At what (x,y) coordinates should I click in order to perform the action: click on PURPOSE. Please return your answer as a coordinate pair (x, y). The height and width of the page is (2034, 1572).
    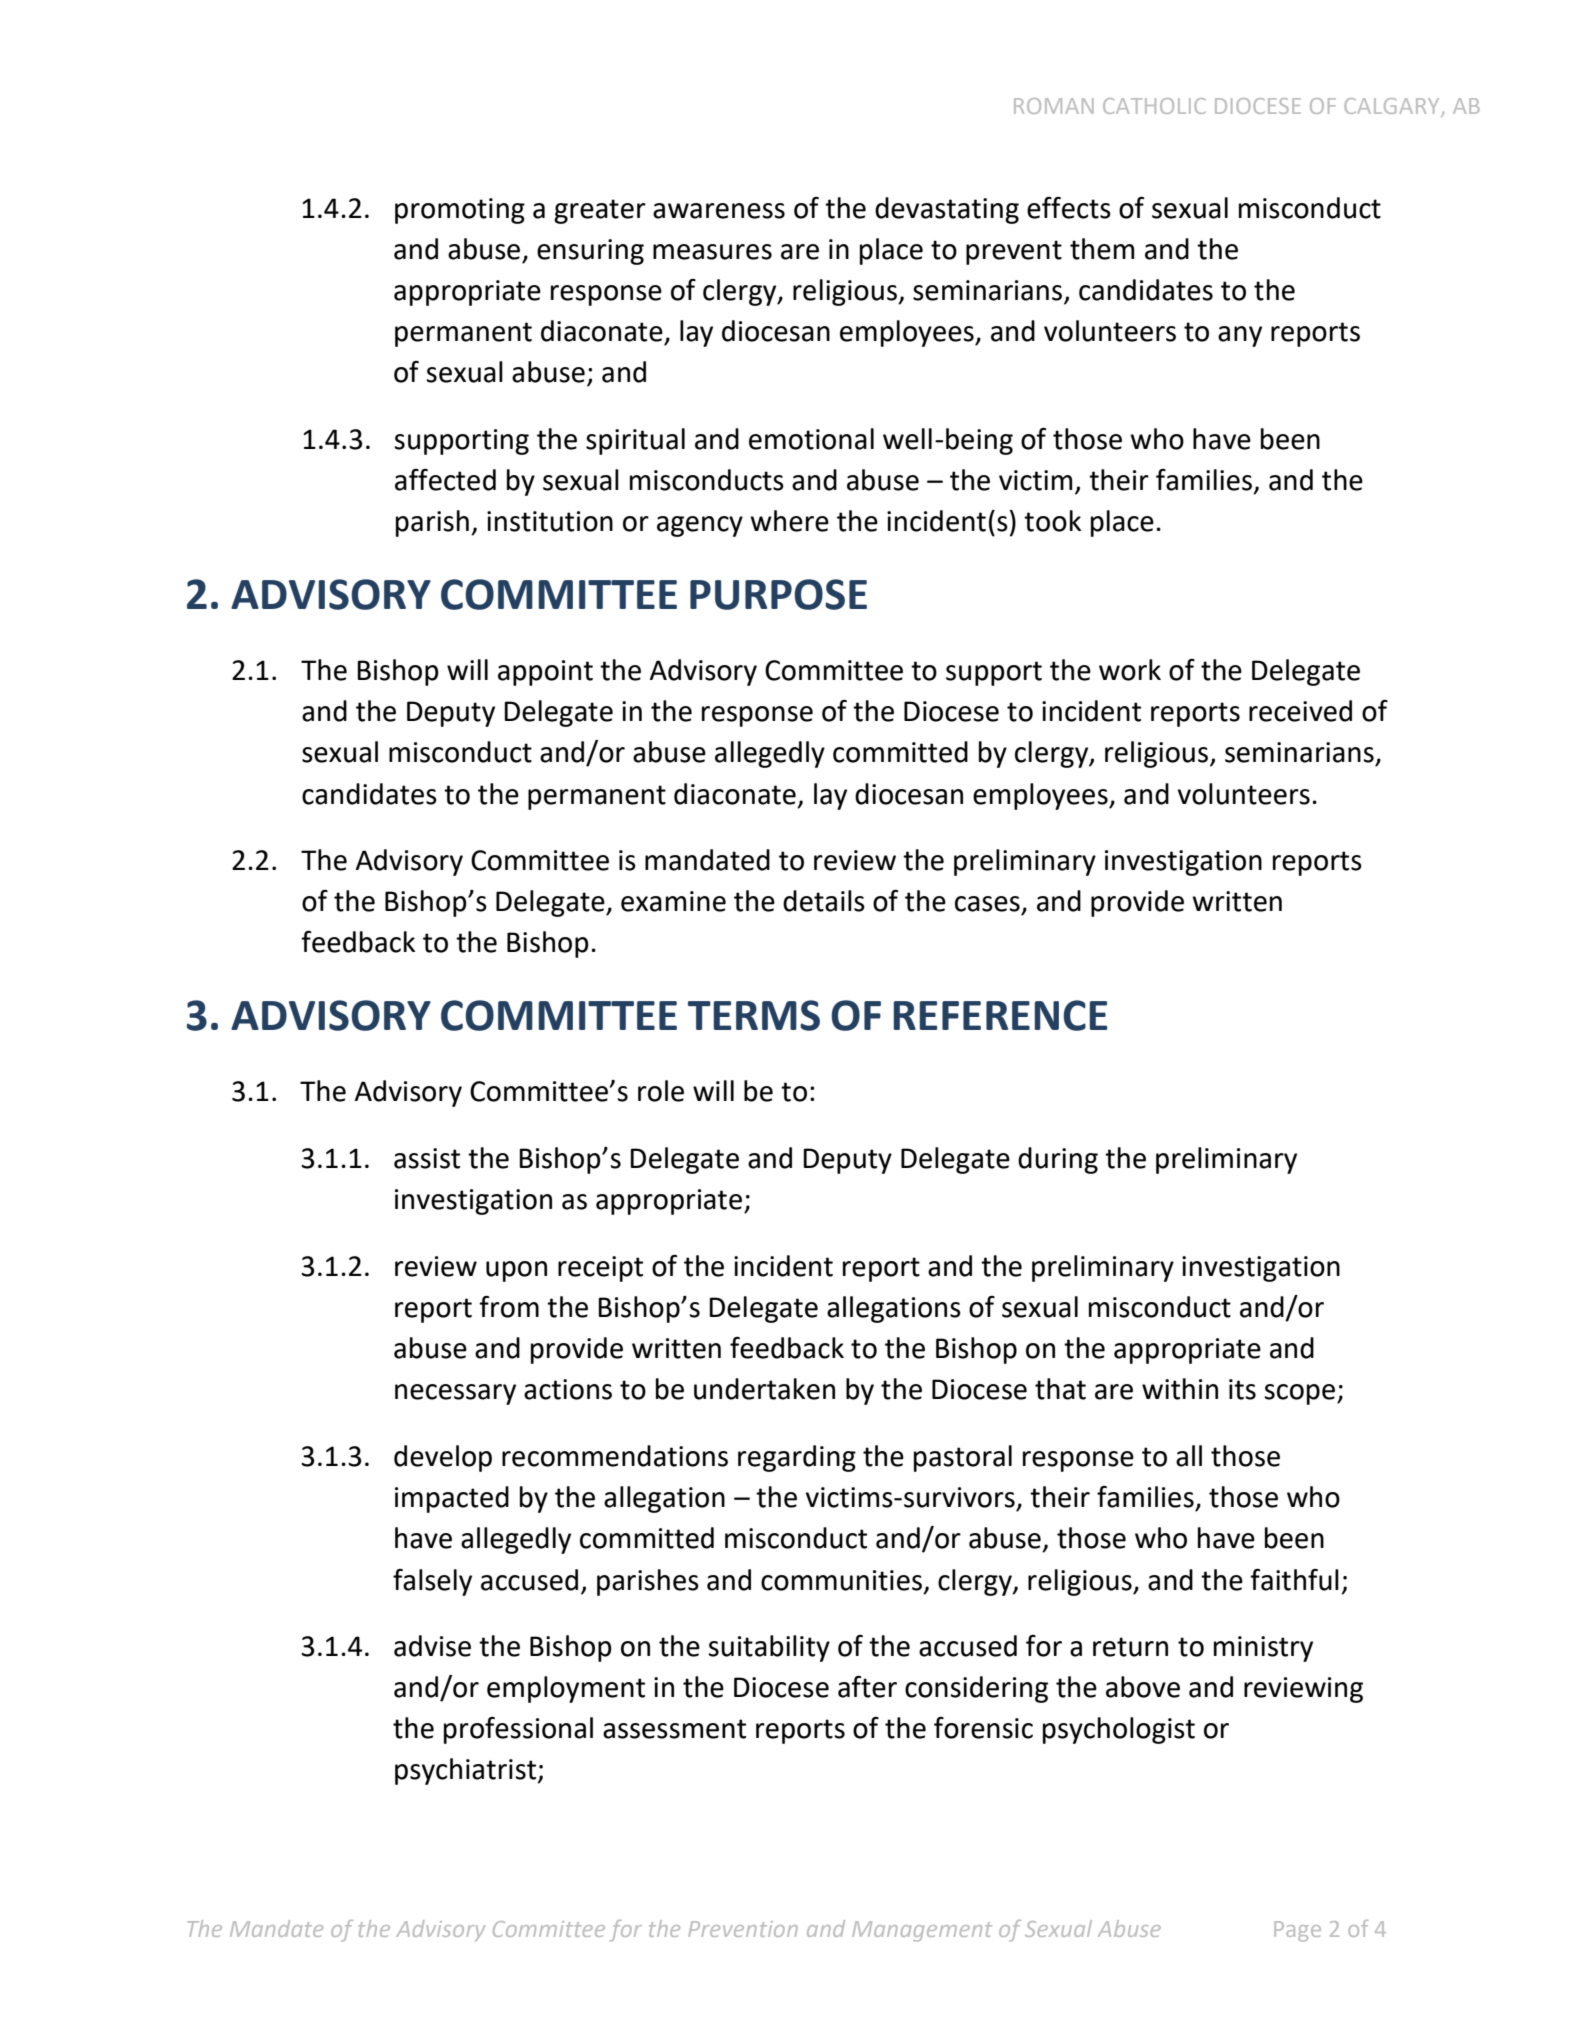
    Looking at the image, I should click on (778, 594).
